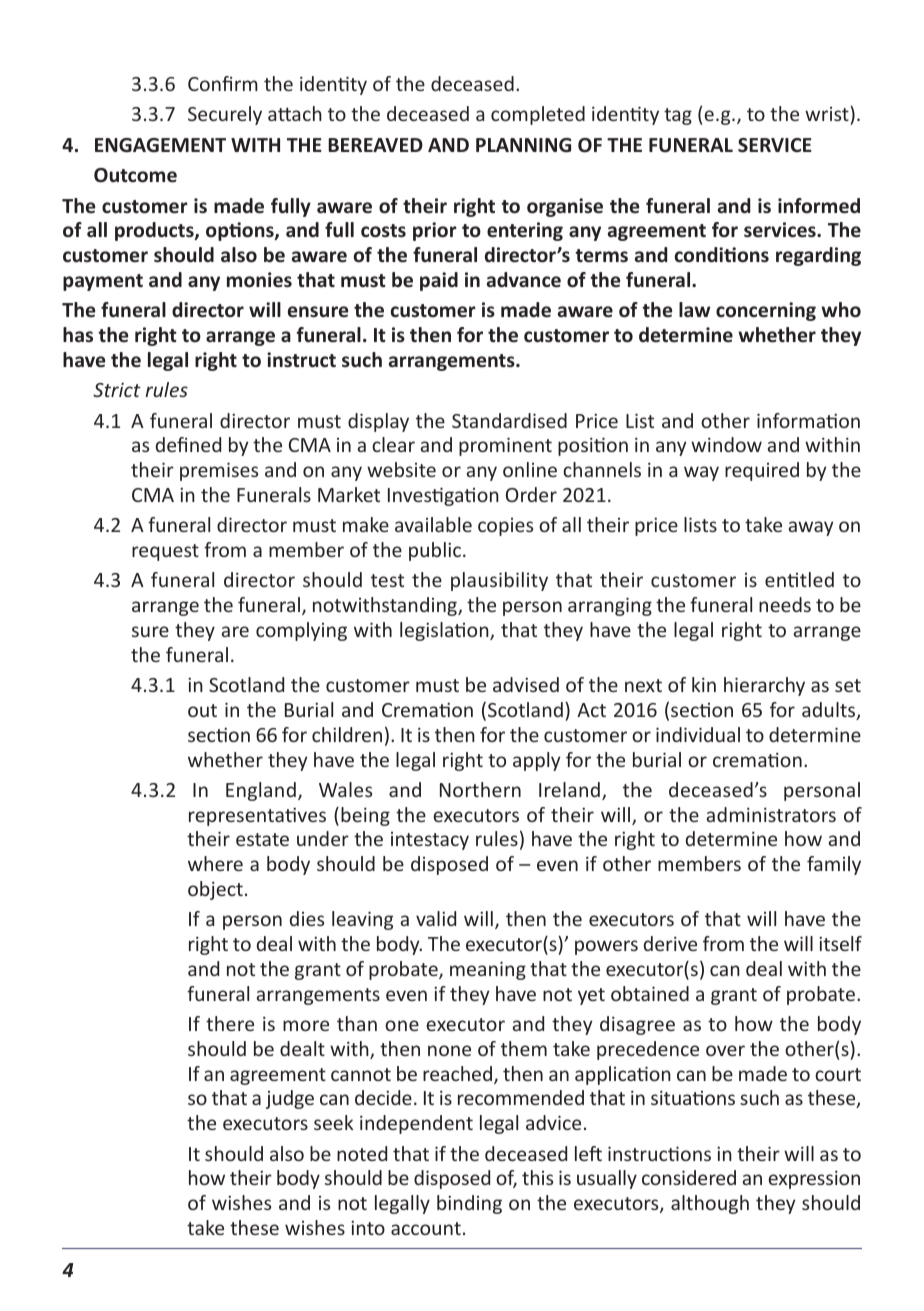  I want to click on judge, so click(290, 1099).
